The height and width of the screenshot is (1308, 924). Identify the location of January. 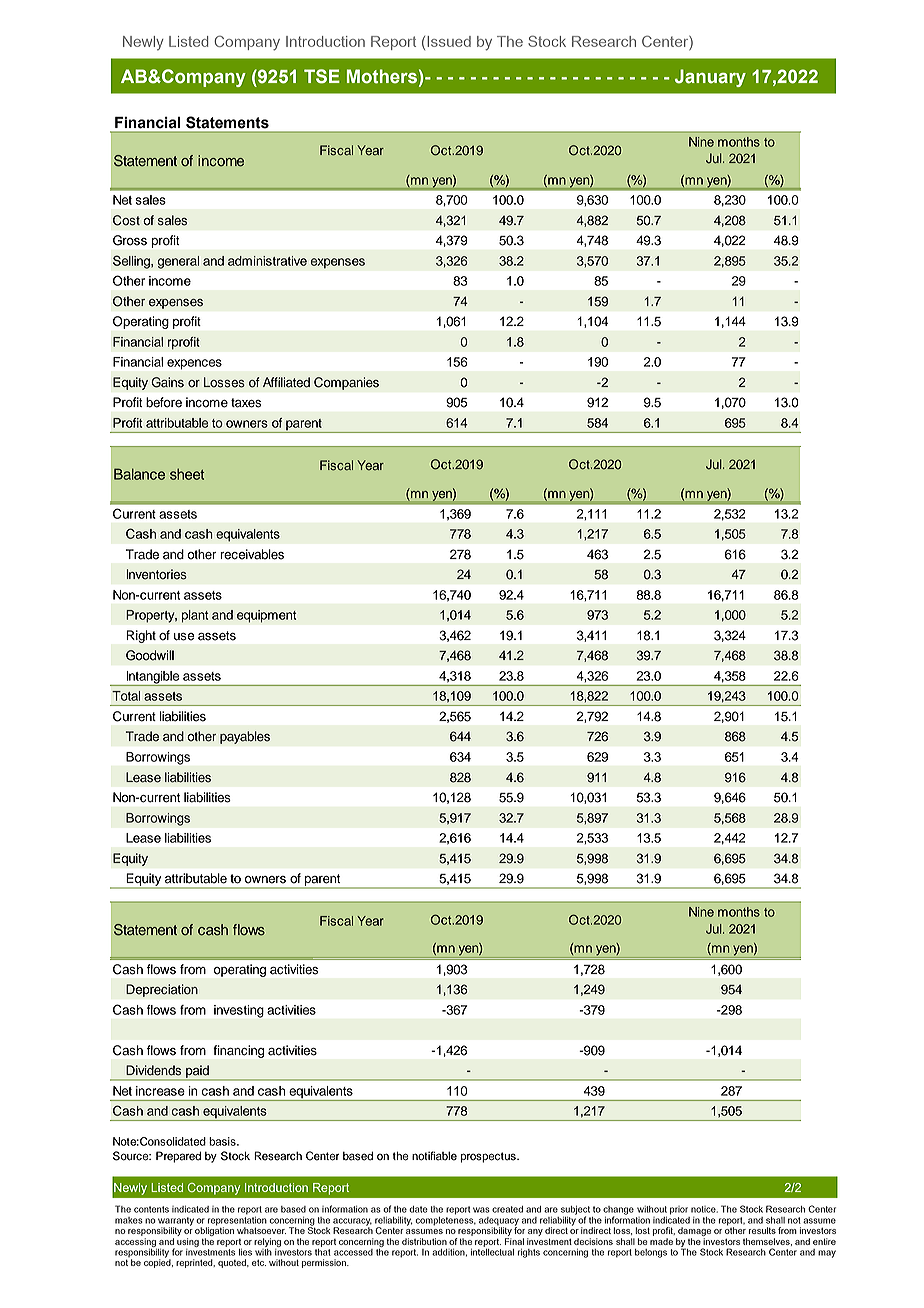
(710, 78).
